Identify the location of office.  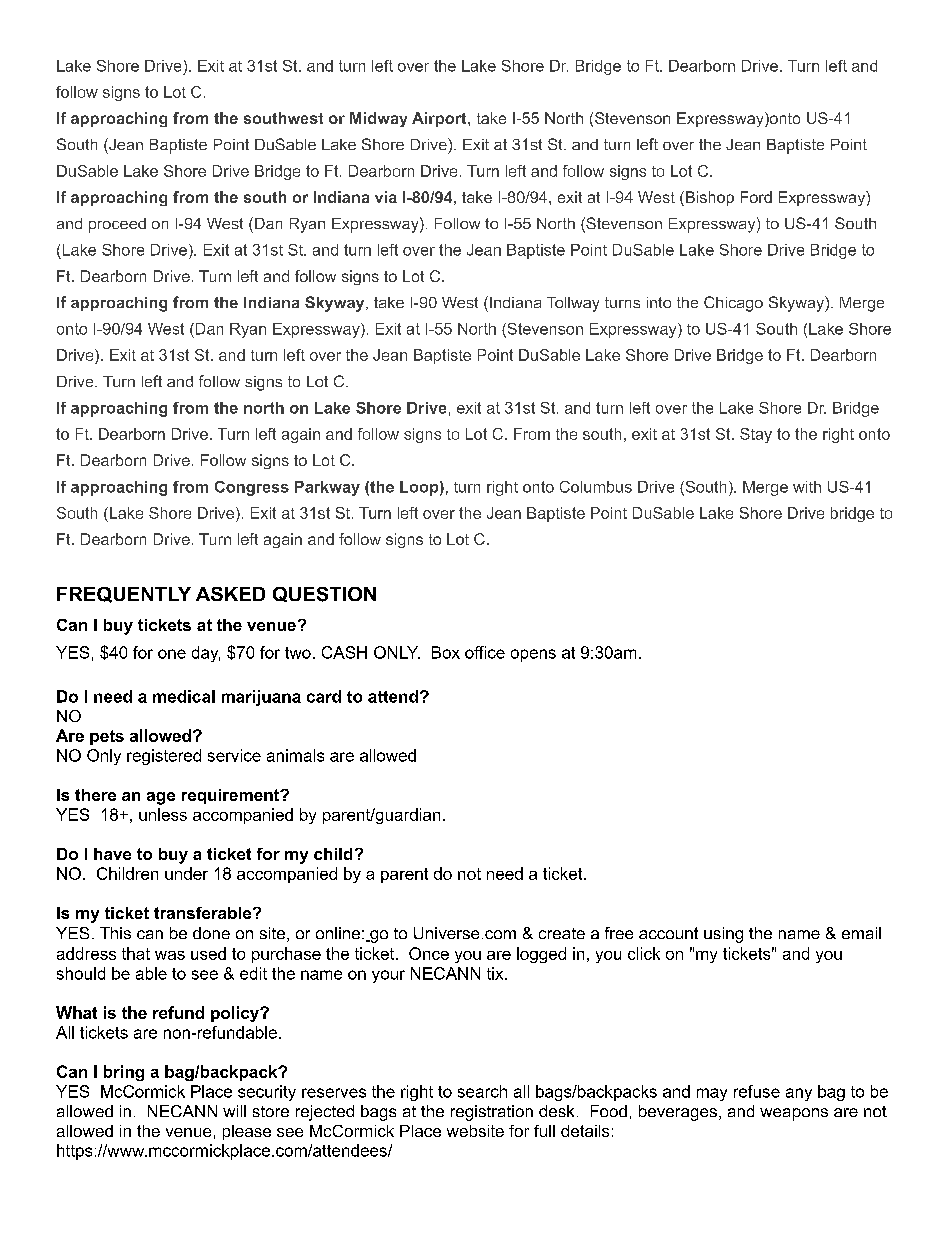
(485, 652).
